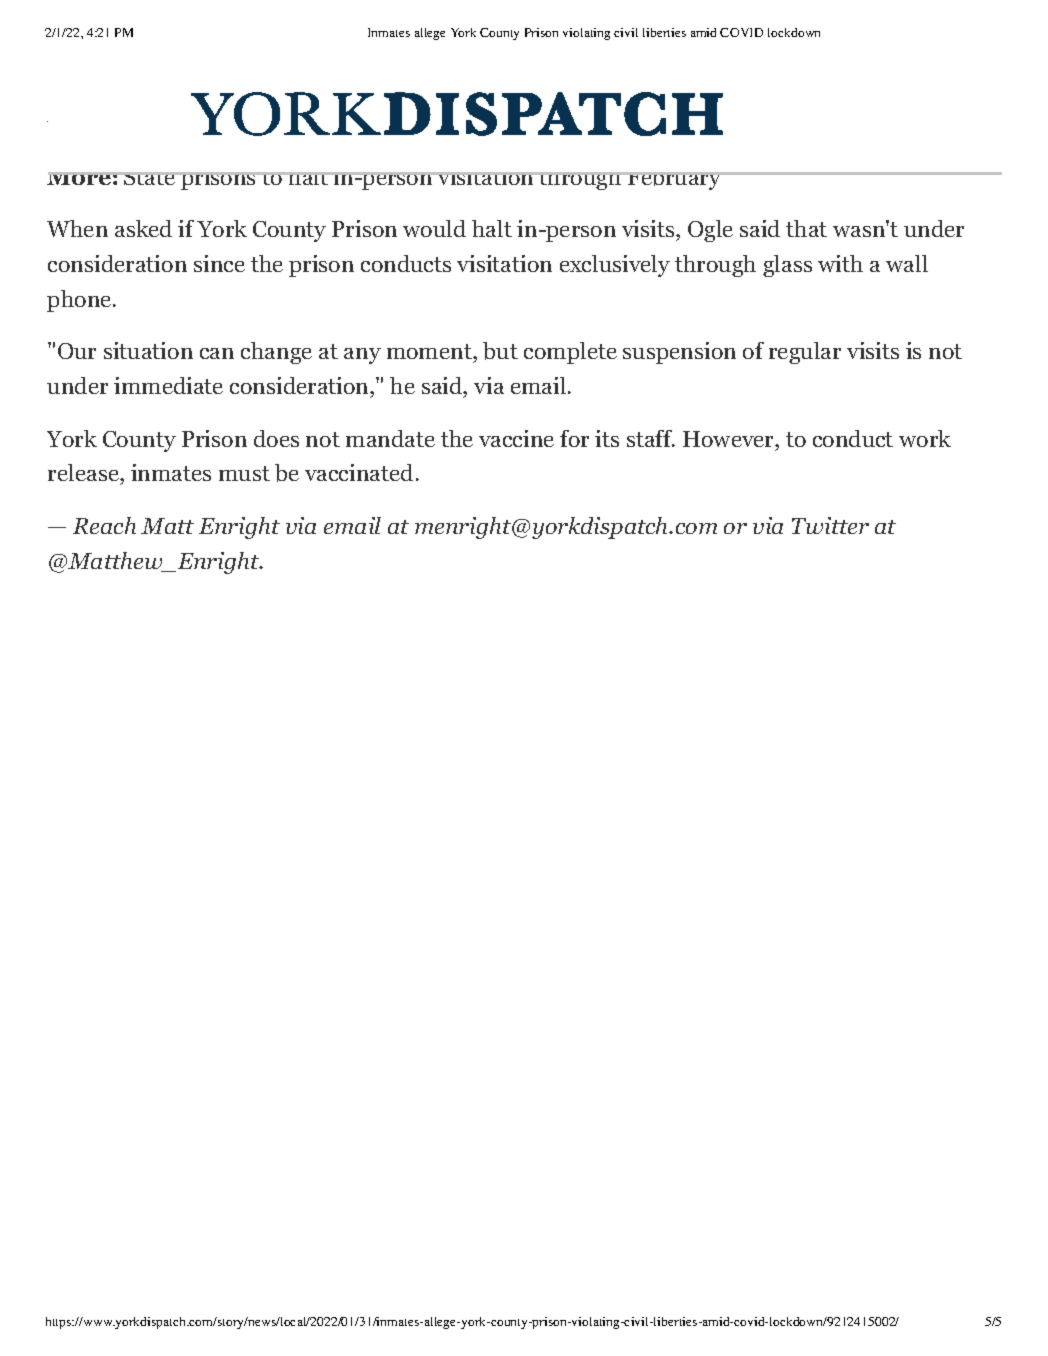  What do you see at coordinates (805, 353) in the page?
I see `regular` at bounding box center [805, 353].
